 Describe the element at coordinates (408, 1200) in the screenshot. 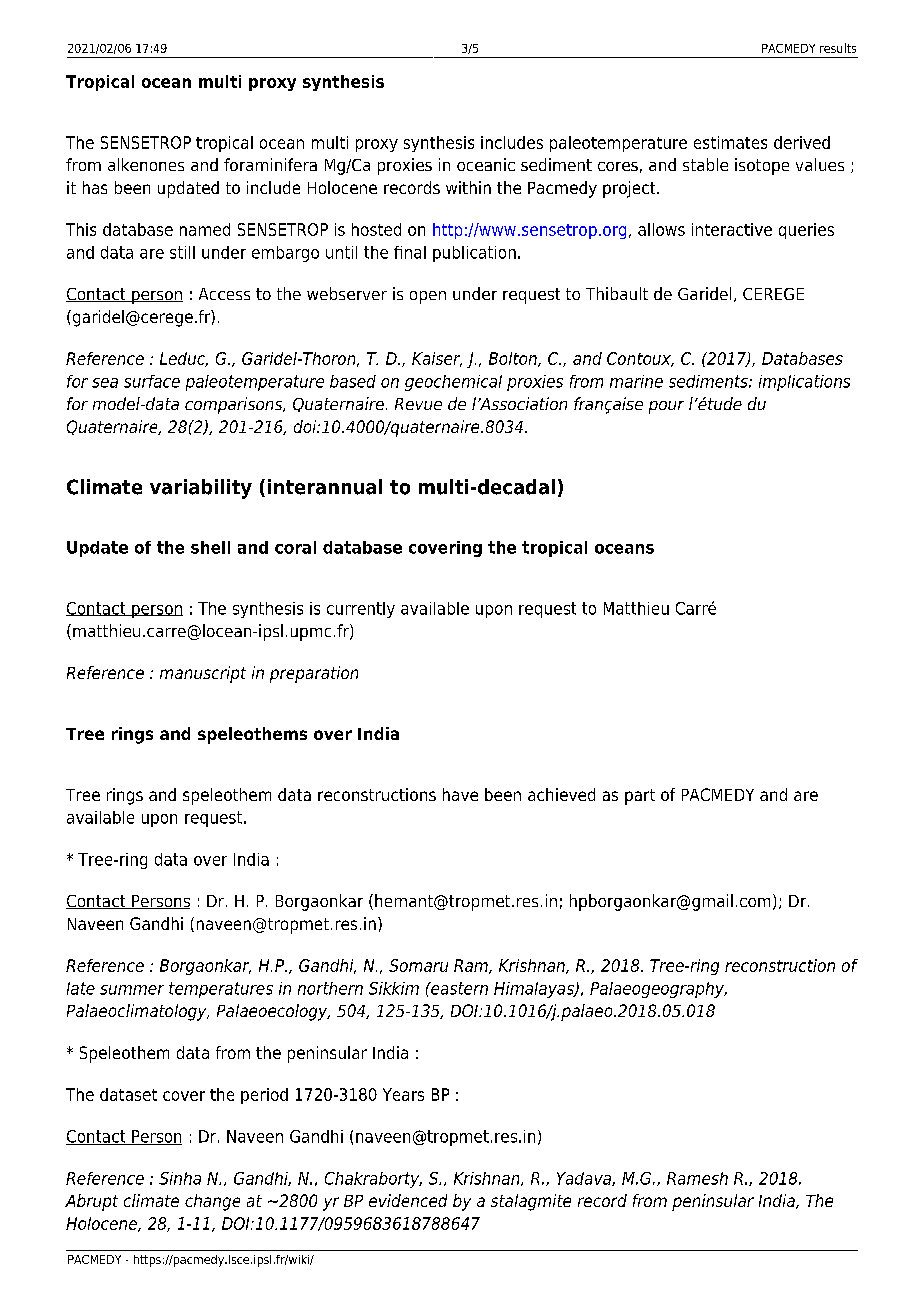

I see `evidenced` at that location.
